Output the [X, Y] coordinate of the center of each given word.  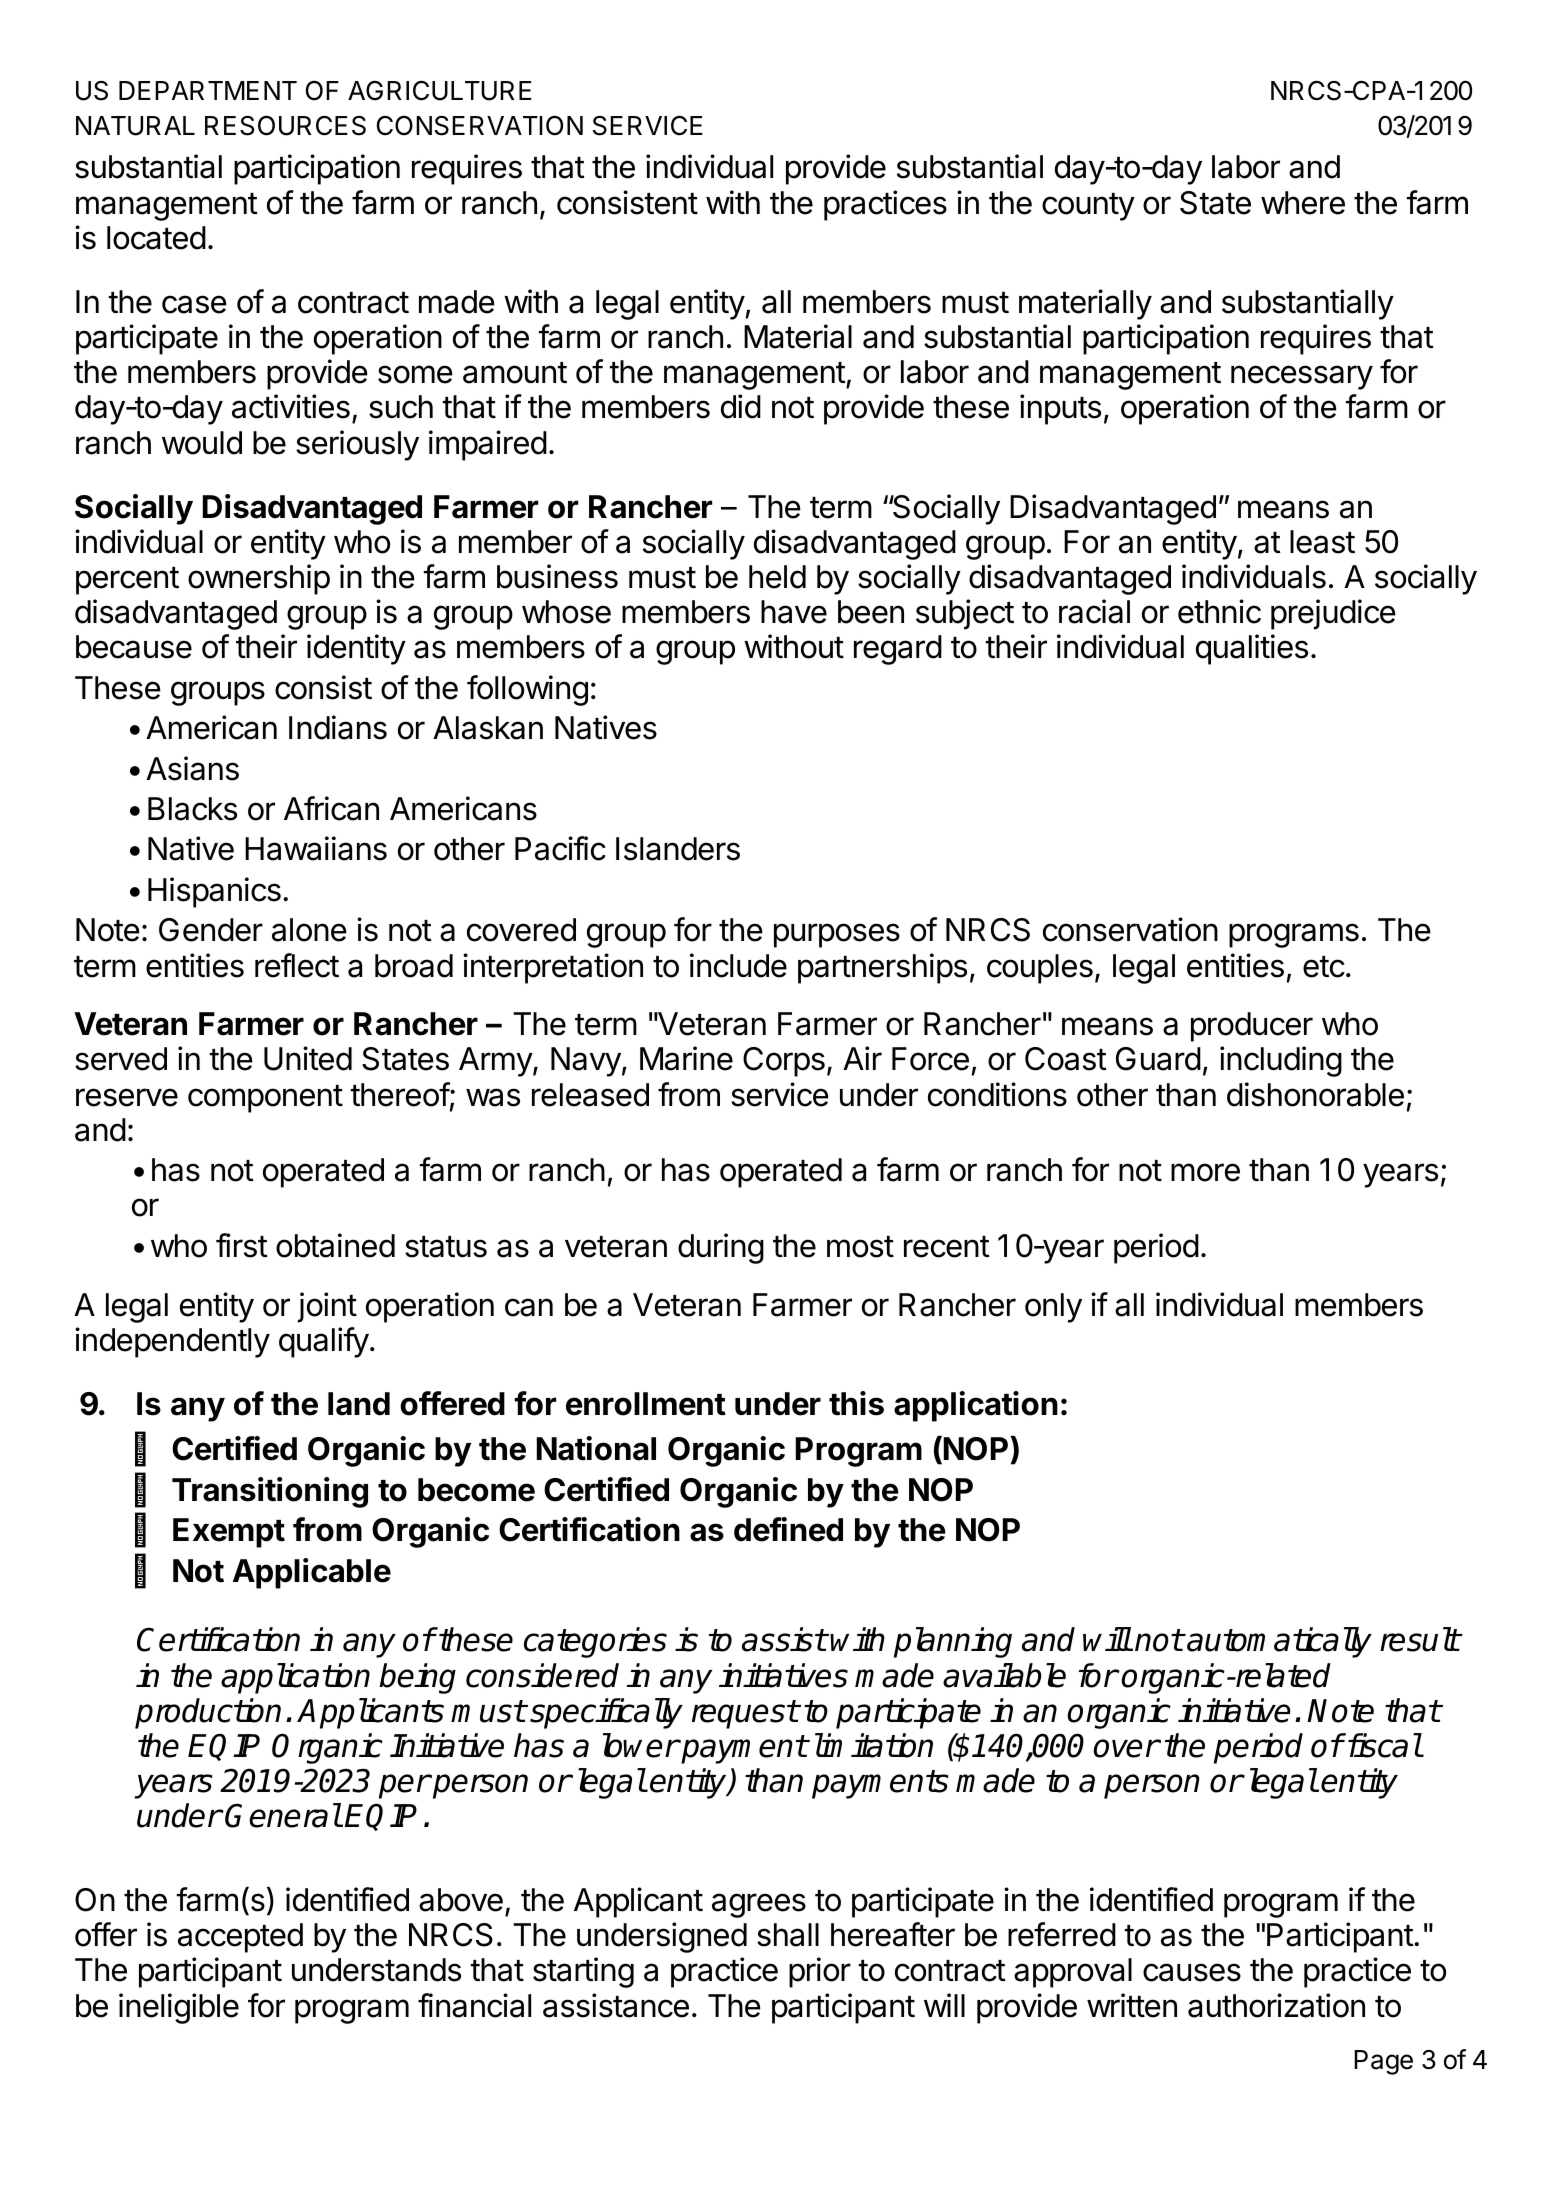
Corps [784, 1062]
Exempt [229, 1533]
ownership [259, 579]
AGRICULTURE [440, 90]
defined [788, 1529]
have [794, 612]
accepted [240, 1938]
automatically [1279, 1642]
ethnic [1219, 611]
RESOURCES [285, 125]
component [265, 1099]
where [1303, 203]
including [1281, 1061]
